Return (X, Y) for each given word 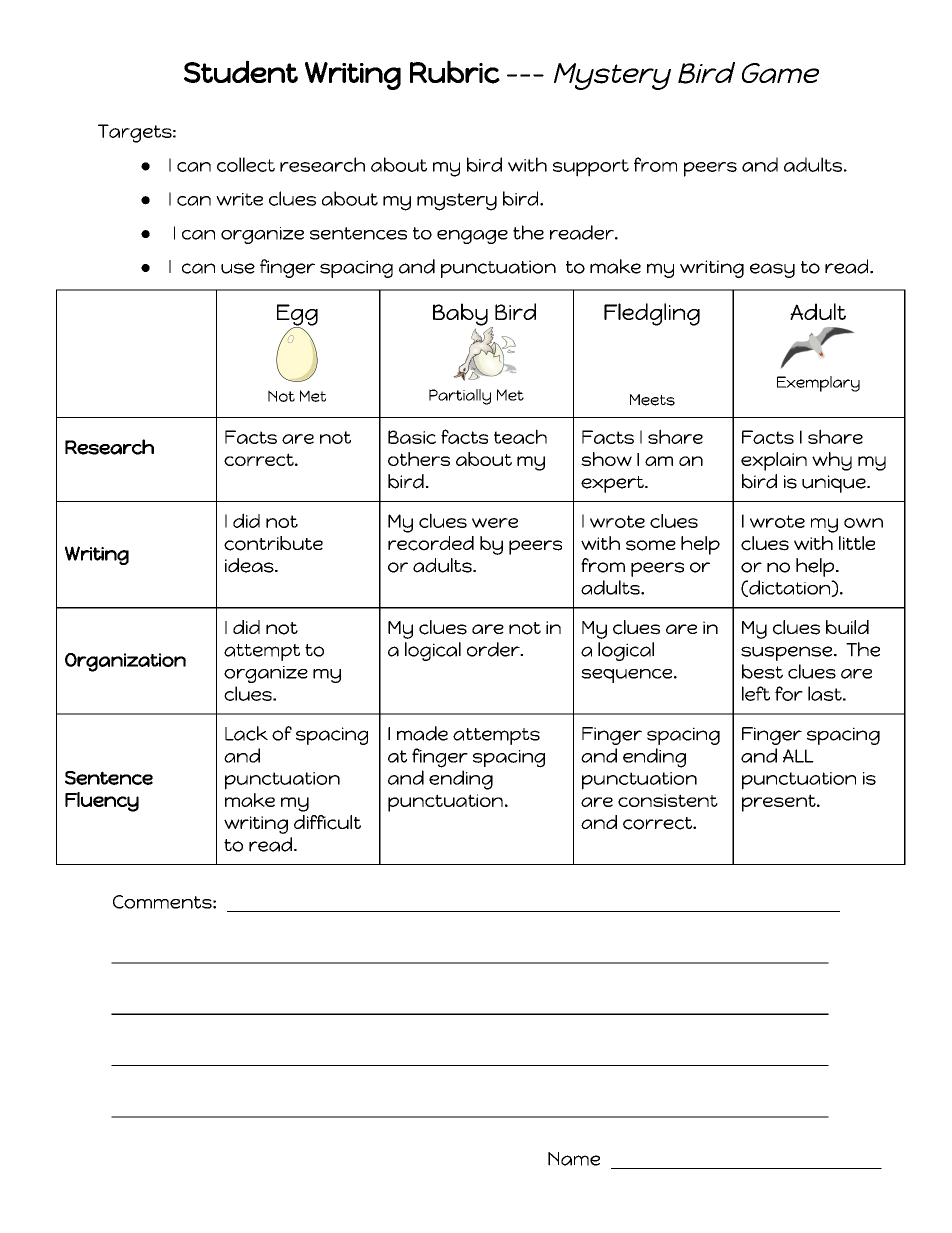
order (494, 649)
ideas (250, 565)
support (591, 168)
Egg (297, 316)
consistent (668, 800)
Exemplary (818, 384)
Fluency (102, 802)
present (780, 803)
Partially (460, 397)
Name (574, 1159)
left (756, 693)
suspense (788, 653)
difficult (327, 822)
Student (241, 71)
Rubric (455, 72)
